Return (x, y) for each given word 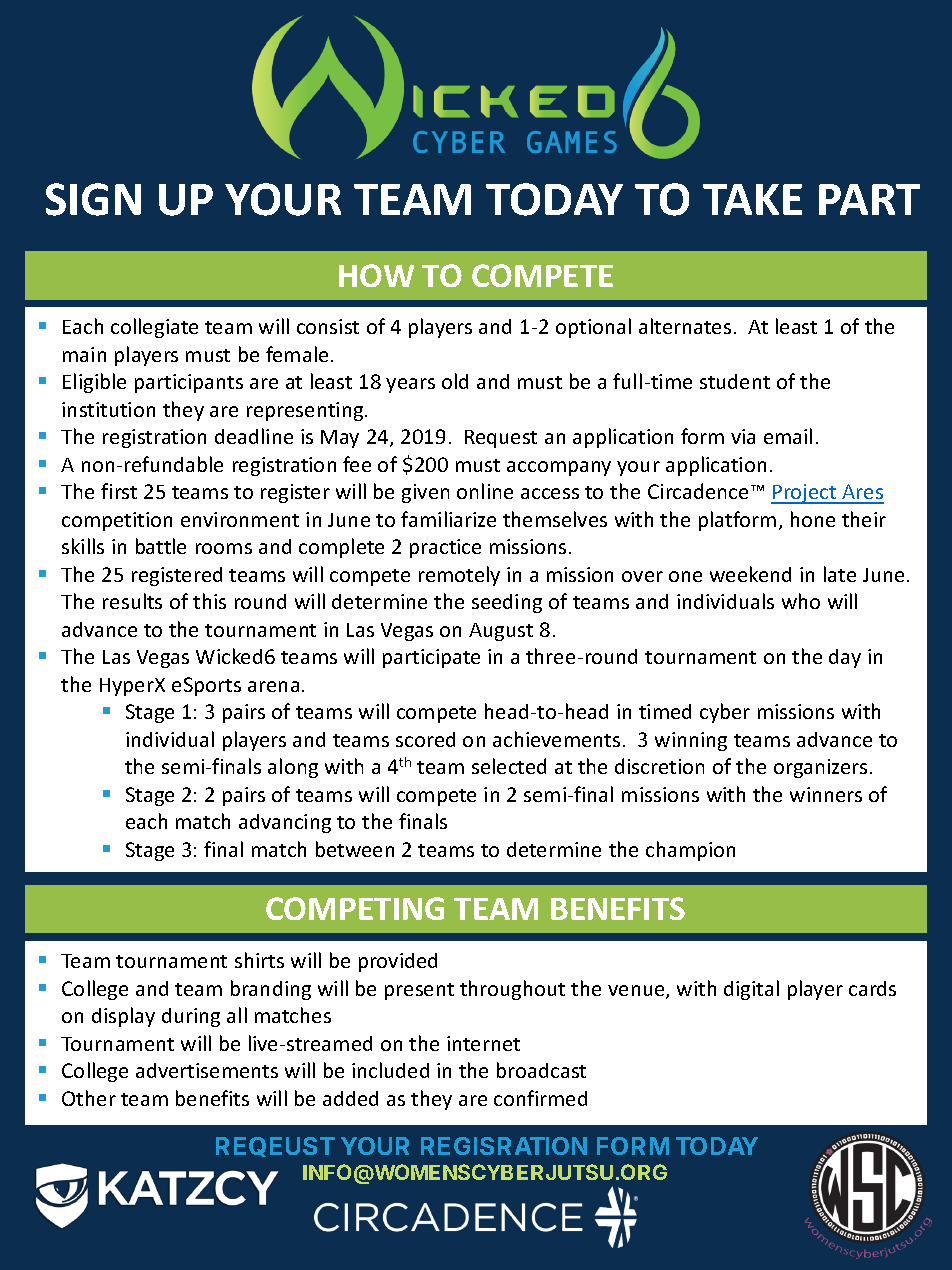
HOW (376, 275)
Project (805, 494)
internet (483, 1043)
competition (117, 521)
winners (826, 794)
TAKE (752, 199)
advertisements (207, 1070)
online (485, 491)
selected (509, 766)
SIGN (93, 199)
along (293, 768)
